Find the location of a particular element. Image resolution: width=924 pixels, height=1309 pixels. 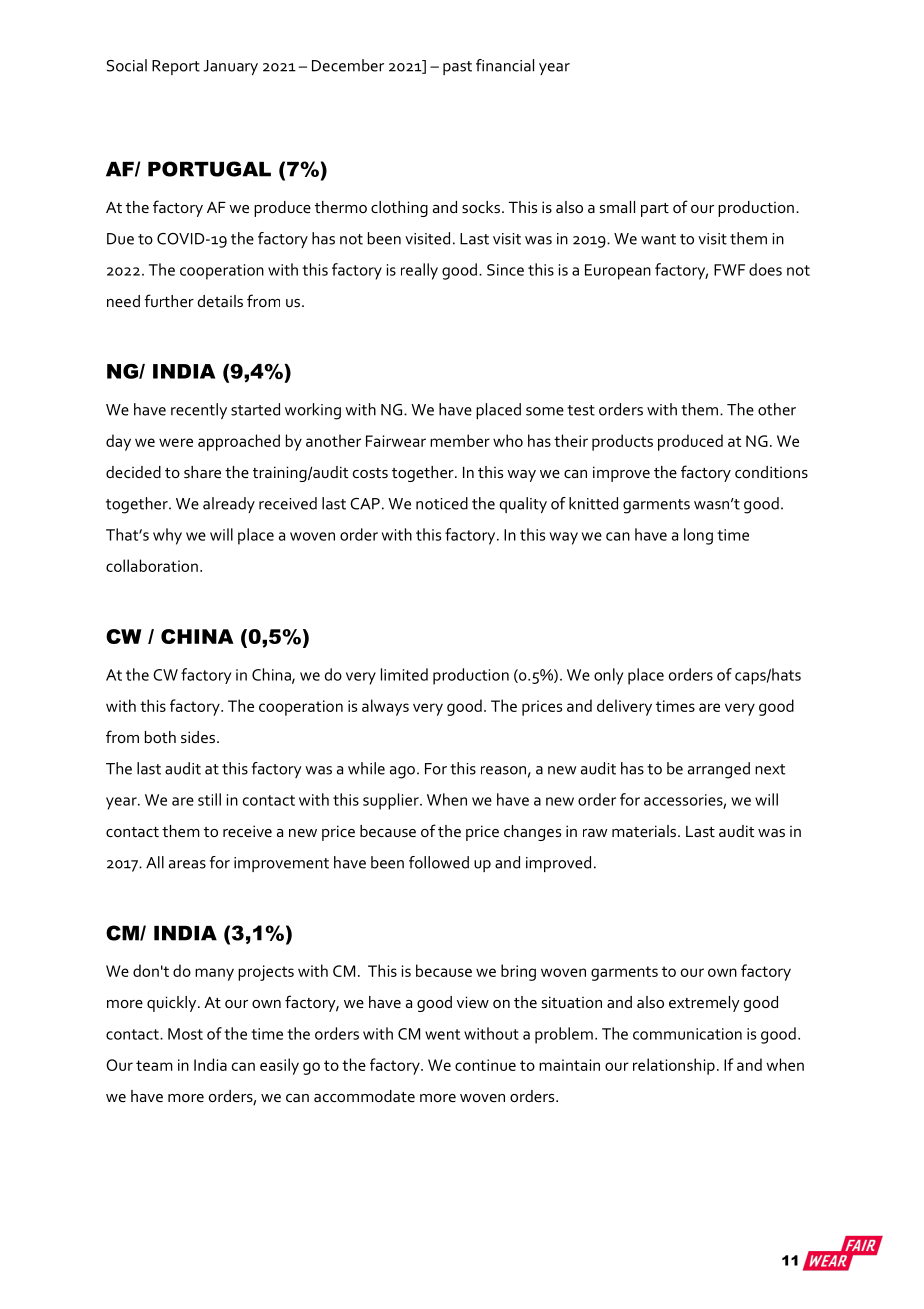

sides is located at coordinates (198, 737).
